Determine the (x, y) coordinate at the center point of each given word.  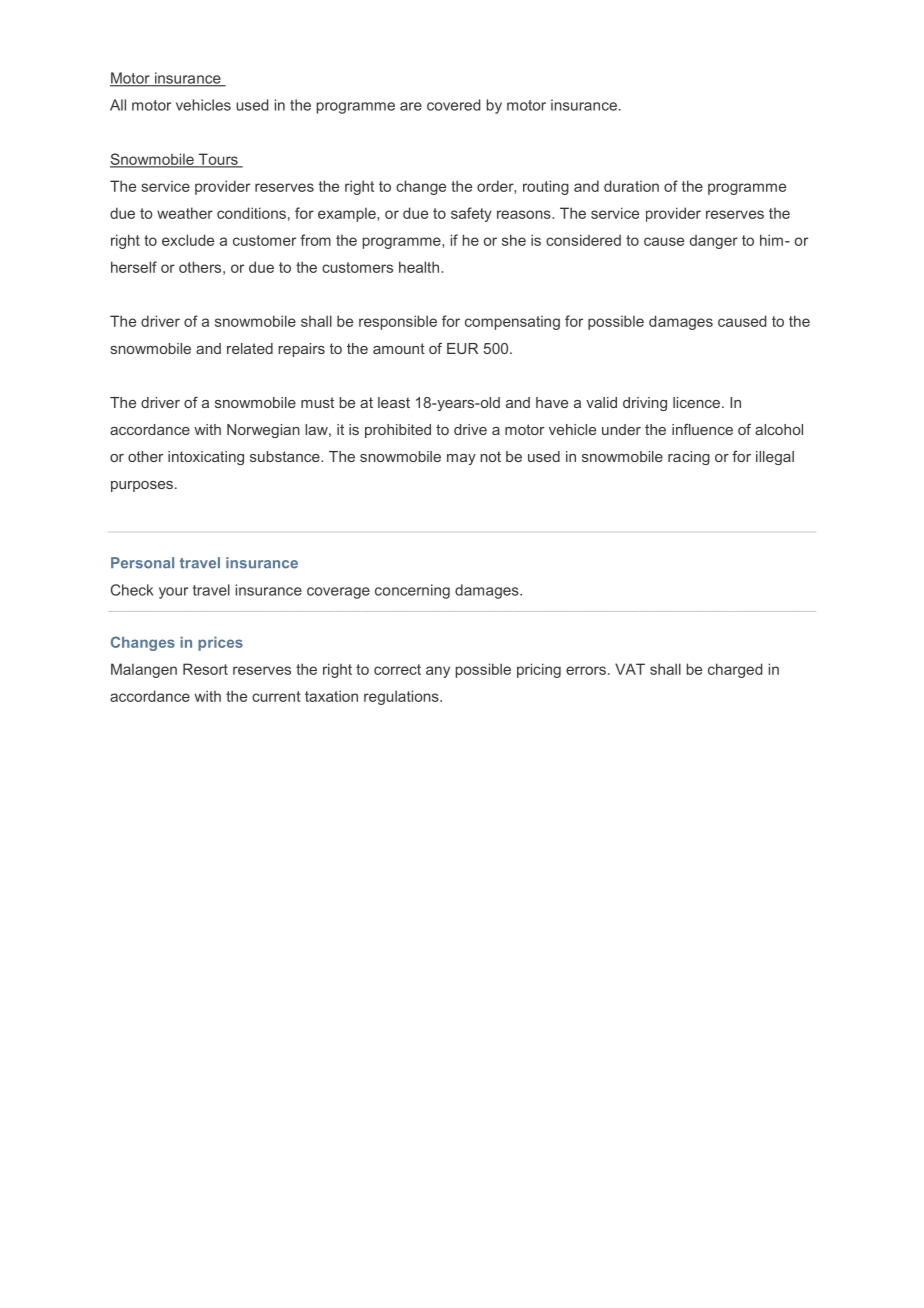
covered (453, 105)
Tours (218, 160)
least (394, 402)
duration (631, 186)
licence (698, 402)
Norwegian (263, 431)
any (438, 672)
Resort (205, 669)
